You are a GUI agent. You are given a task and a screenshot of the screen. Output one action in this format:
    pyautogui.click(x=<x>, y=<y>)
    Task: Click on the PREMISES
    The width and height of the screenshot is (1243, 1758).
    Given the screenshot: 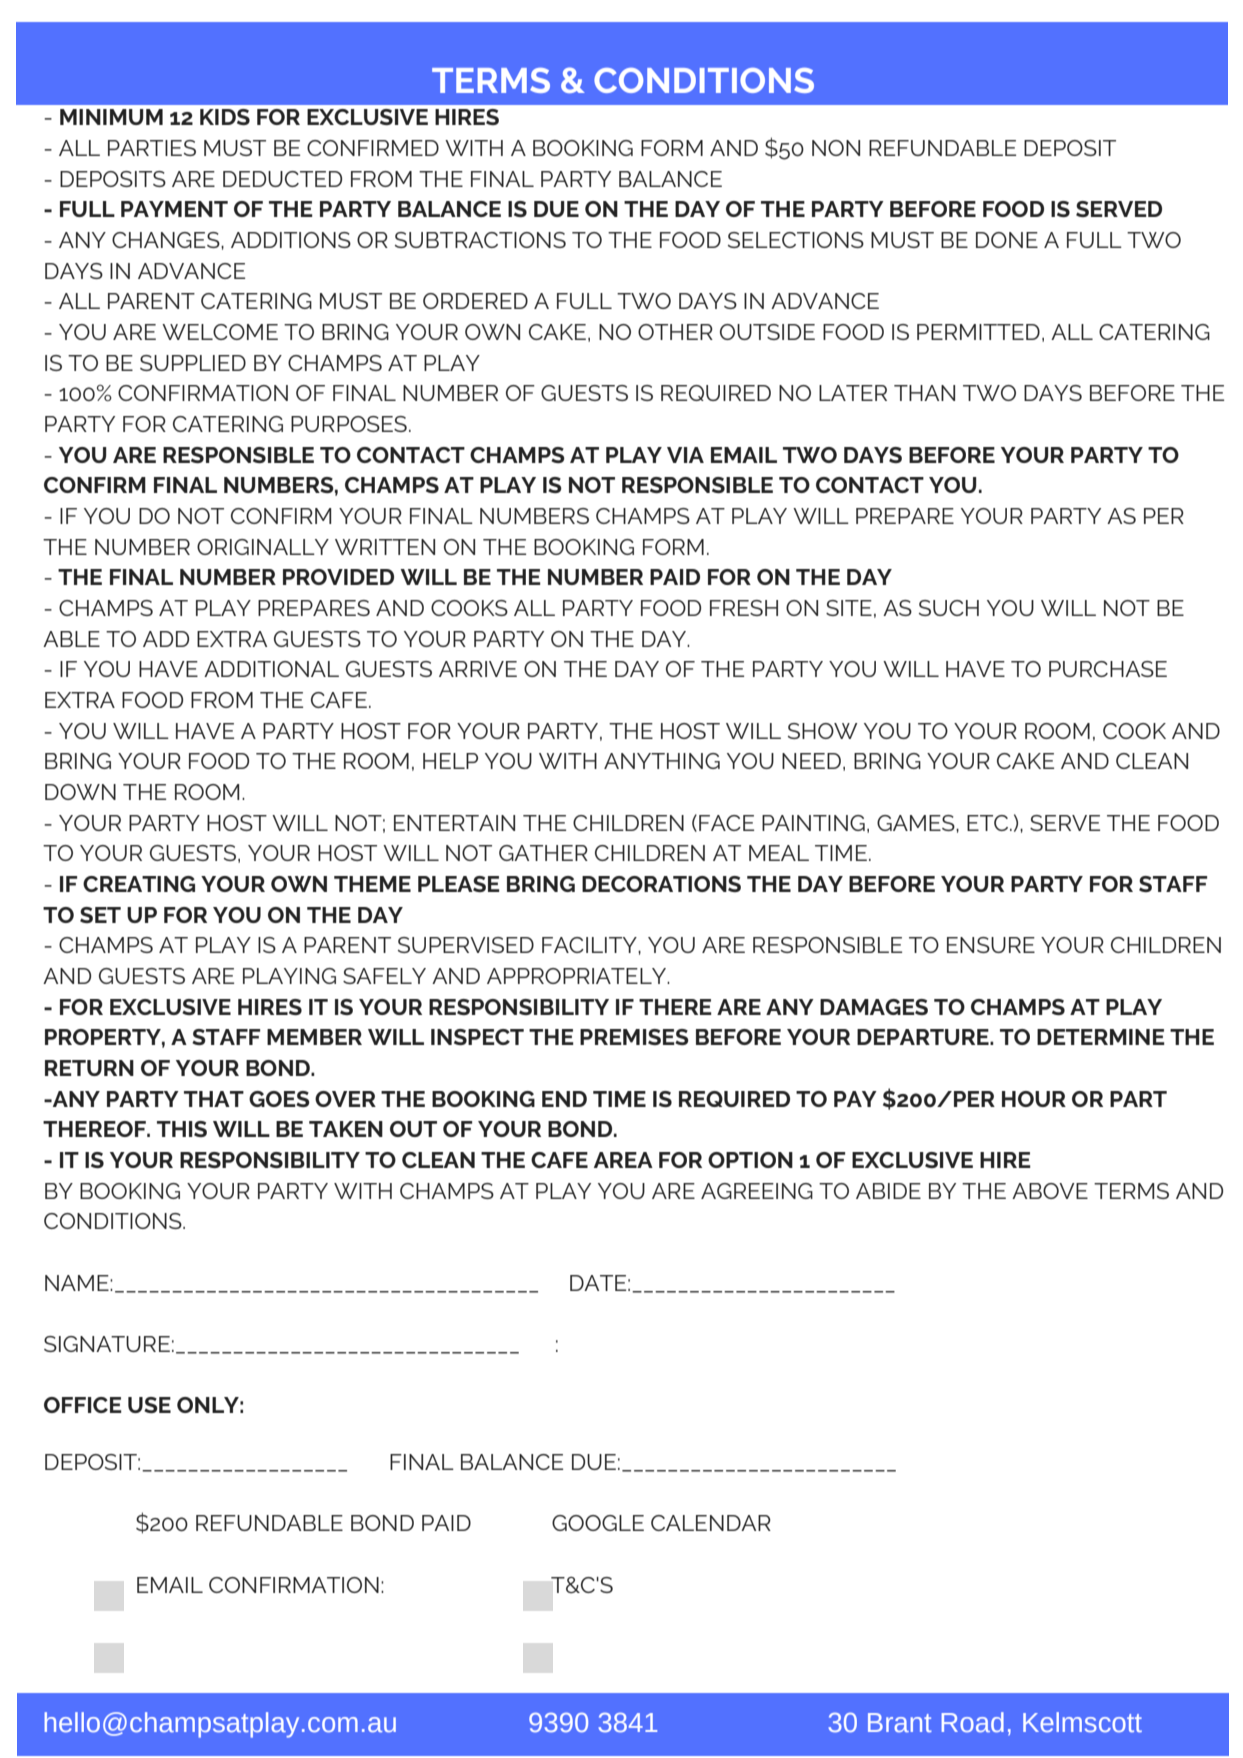 What is the action you would take?
    pyautogui.click(x=634, y=1037)
